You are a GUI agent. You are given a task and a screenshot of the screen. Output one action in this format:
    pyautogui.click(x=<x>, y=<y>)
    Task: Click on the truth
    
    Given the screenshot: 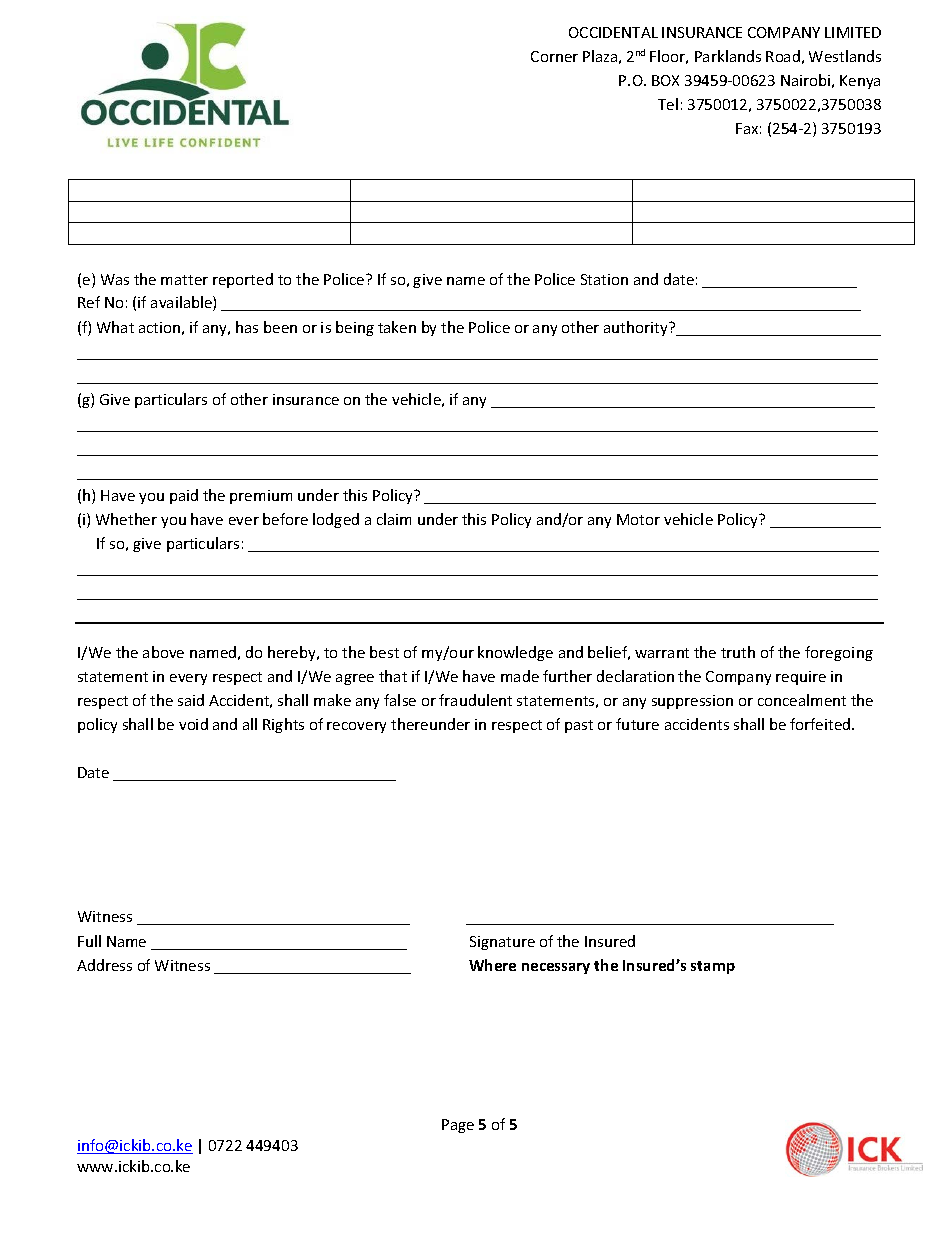 What is the action you would take?
    pyautogui.click(x=738, y=652)
